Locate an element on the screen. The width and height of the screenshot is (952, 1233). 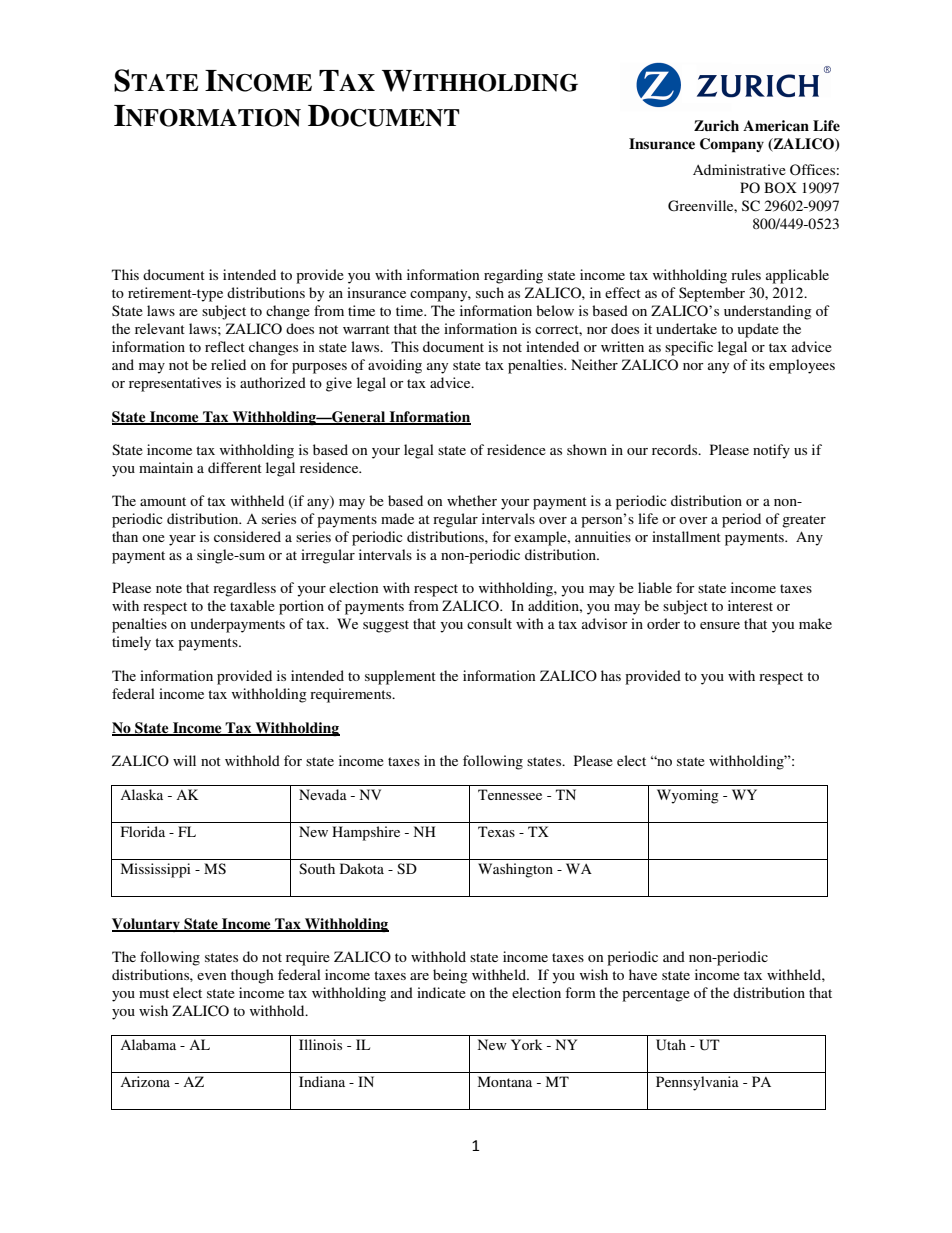
installment is located at coordinates (686, 536).
